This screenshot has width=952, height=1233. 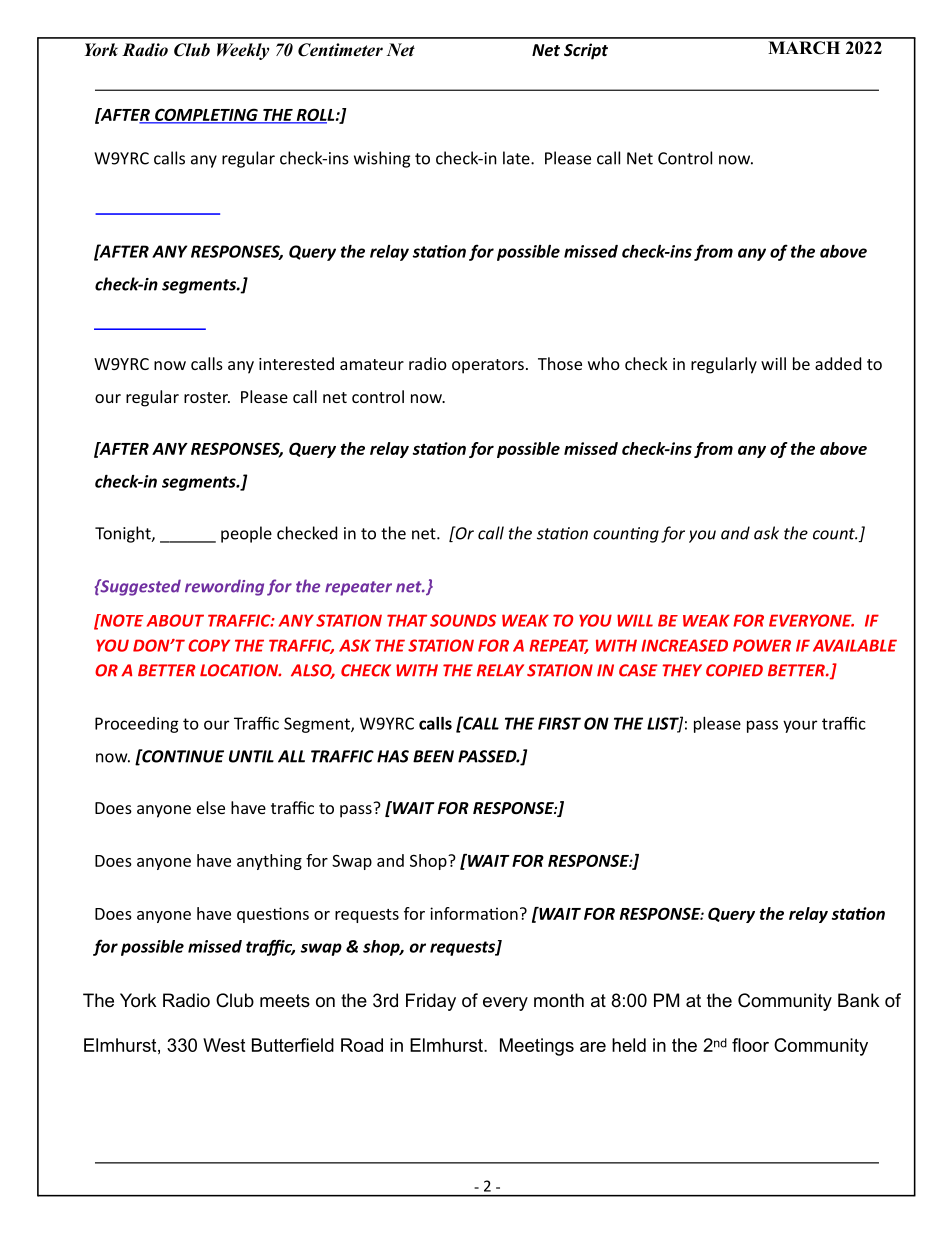 What do you see at coordinates (463, 620) in the screenshot?
I see `SOUNDS` at bounding box center [463, 620].
